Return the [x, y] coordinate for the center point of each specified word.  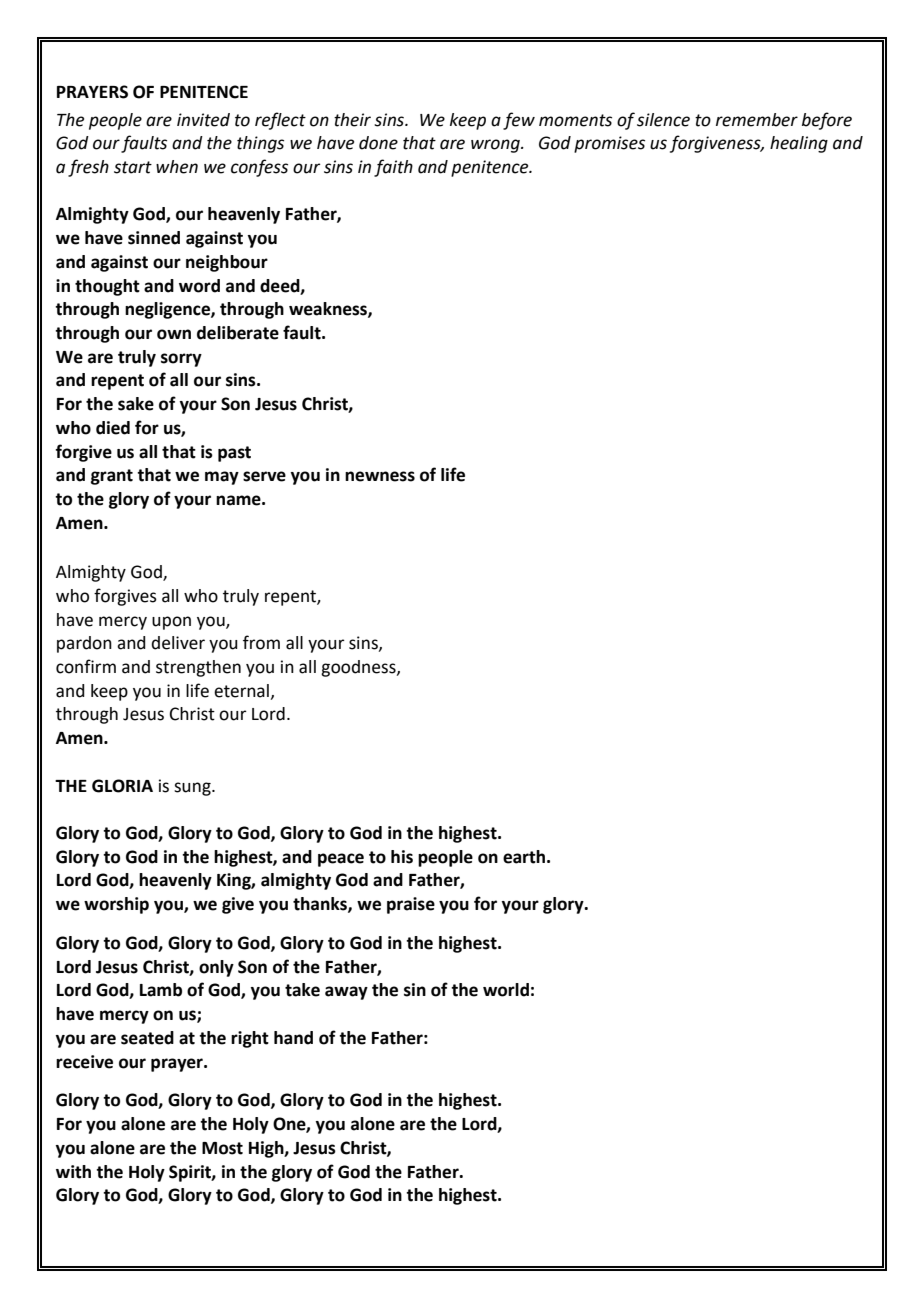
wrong [496, 146]
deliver [178, 643]
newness [380, 476]
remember [757, 120]
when [177, 167]
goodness [359, 668]
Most [222, 1148]
